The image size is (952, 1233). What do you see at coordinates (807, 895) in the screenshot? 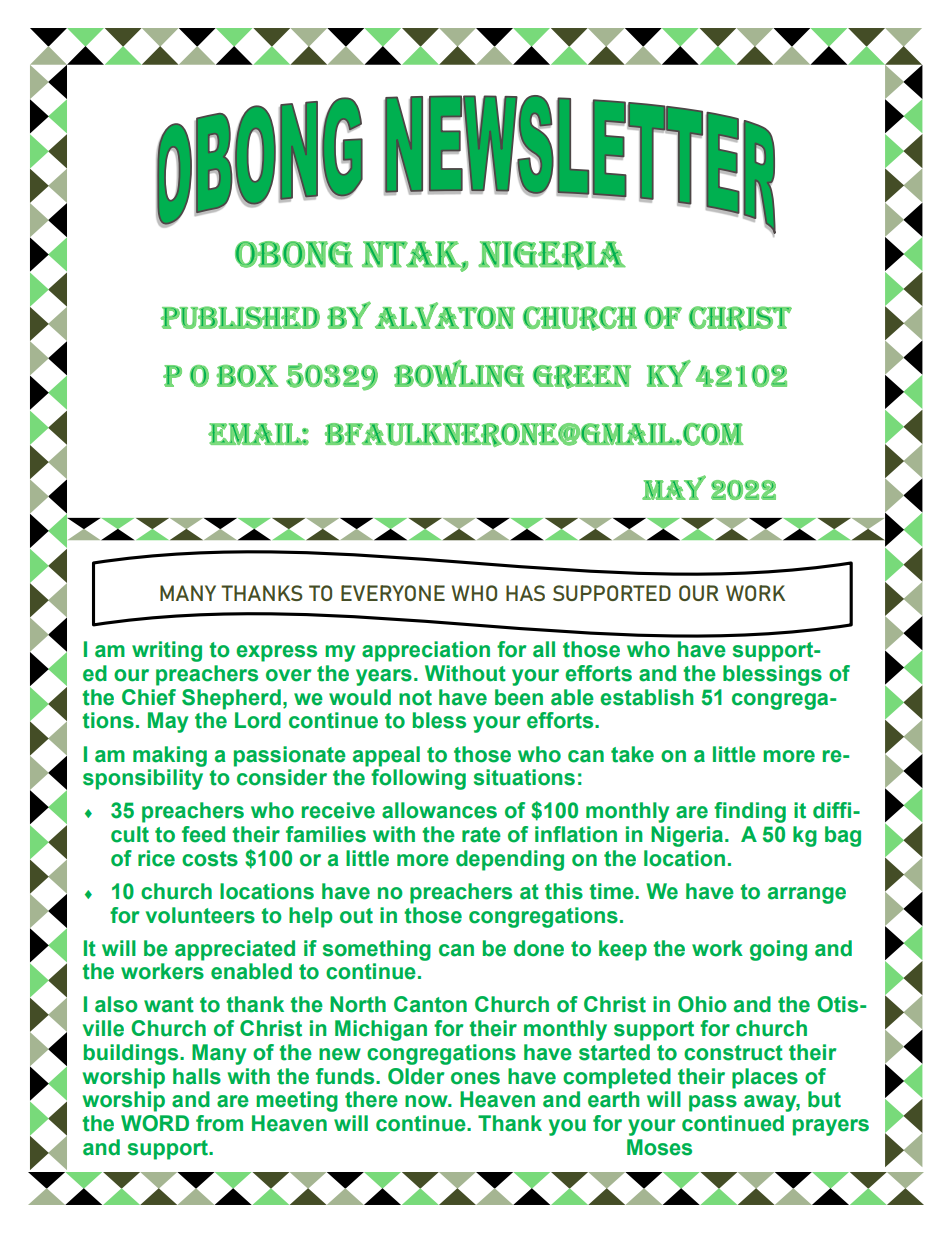
I see `arrange` at bounding box center [807, 895].
